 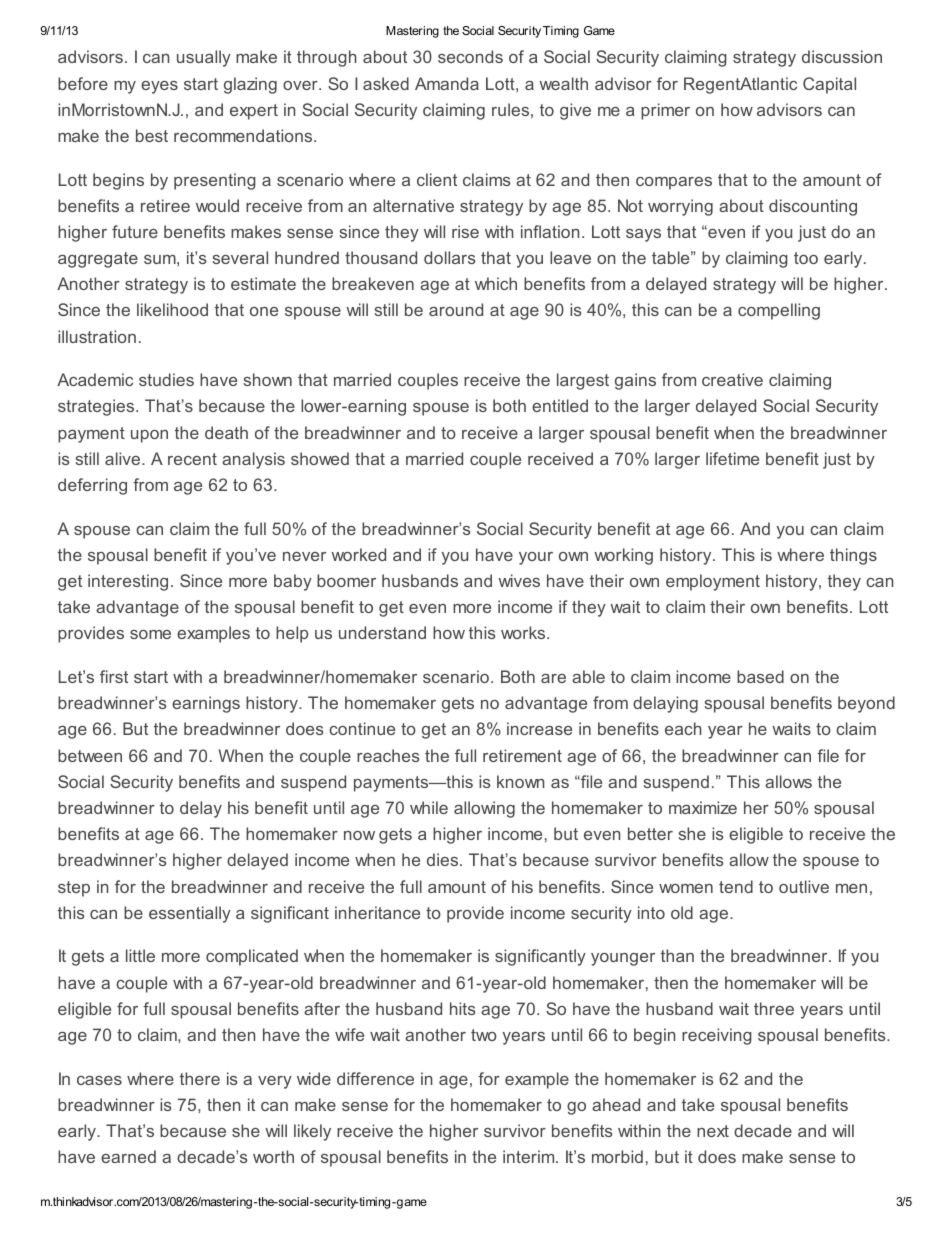 I want to click on interim, so click(x=530, y=1156).
